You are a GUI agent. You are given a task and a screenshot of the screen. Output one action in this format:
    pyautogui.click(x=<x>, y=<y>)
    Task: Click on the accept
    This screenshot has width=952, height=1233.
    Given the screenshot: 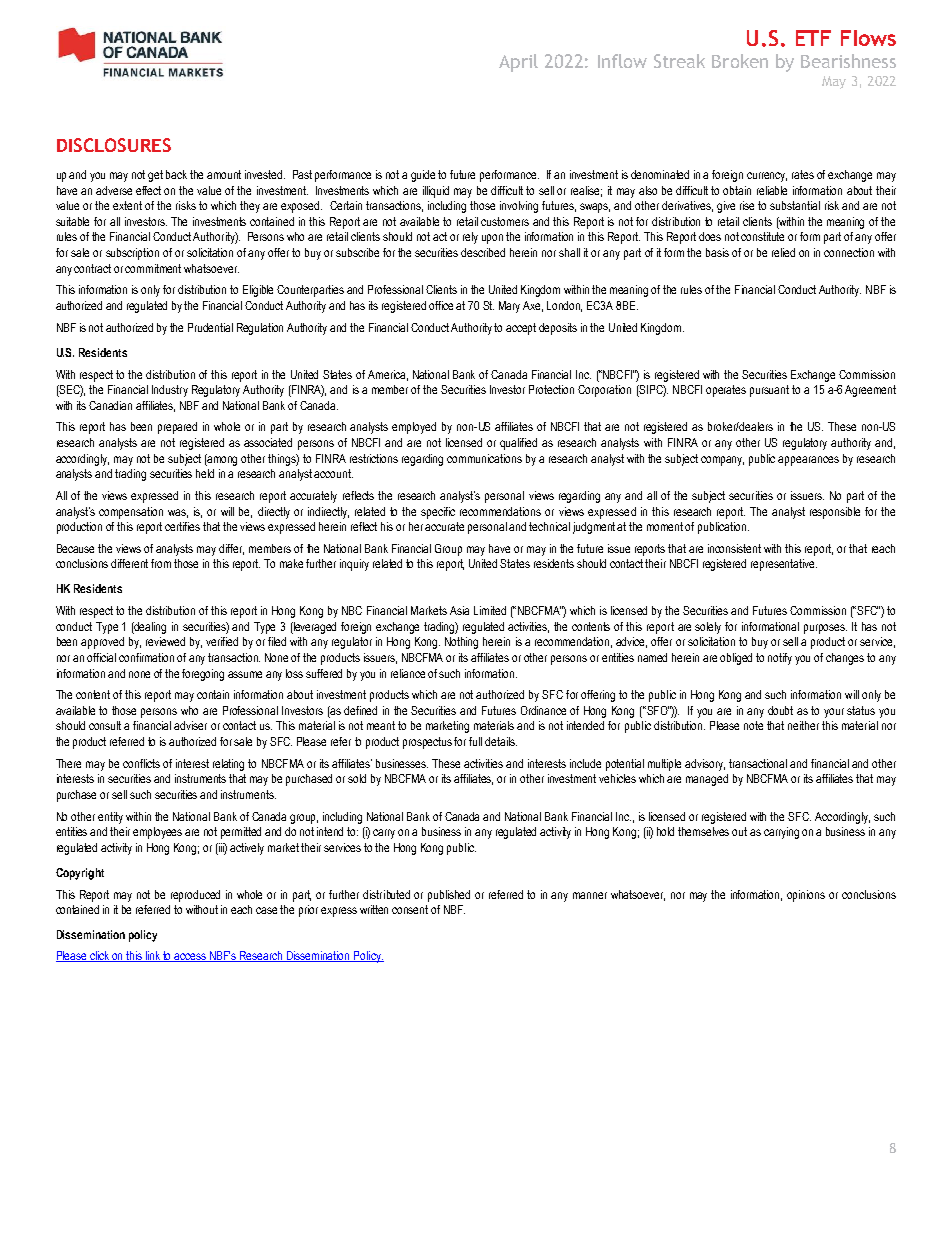 What is the action you would take?
    pyautogui.click(x=521, y=329)
